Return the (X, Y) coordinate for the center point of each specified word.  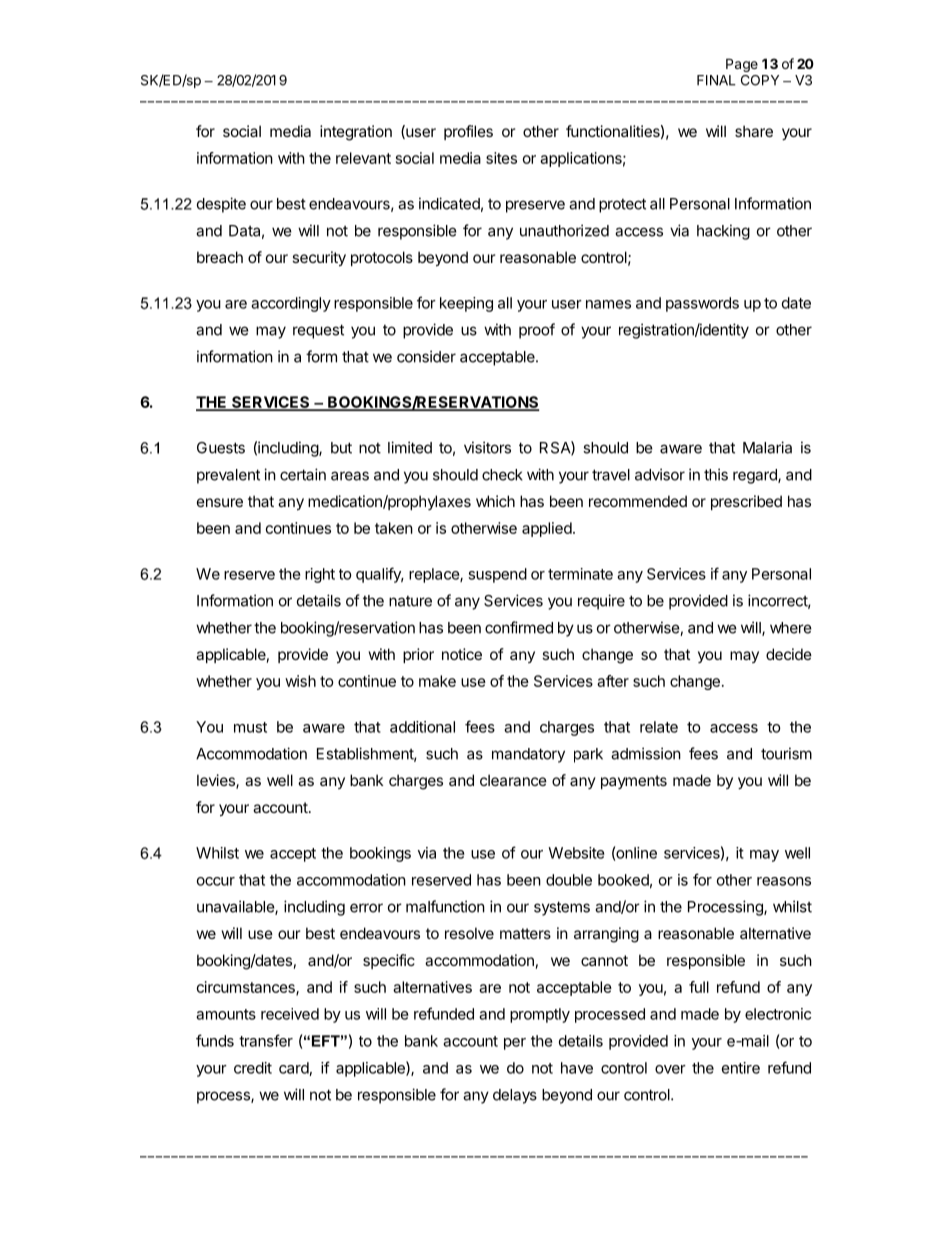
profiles (468, 132)
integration (356, 133)
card (294, 1068)
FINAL (716, 80)
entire (741, 1068)
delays (515, 1096)
